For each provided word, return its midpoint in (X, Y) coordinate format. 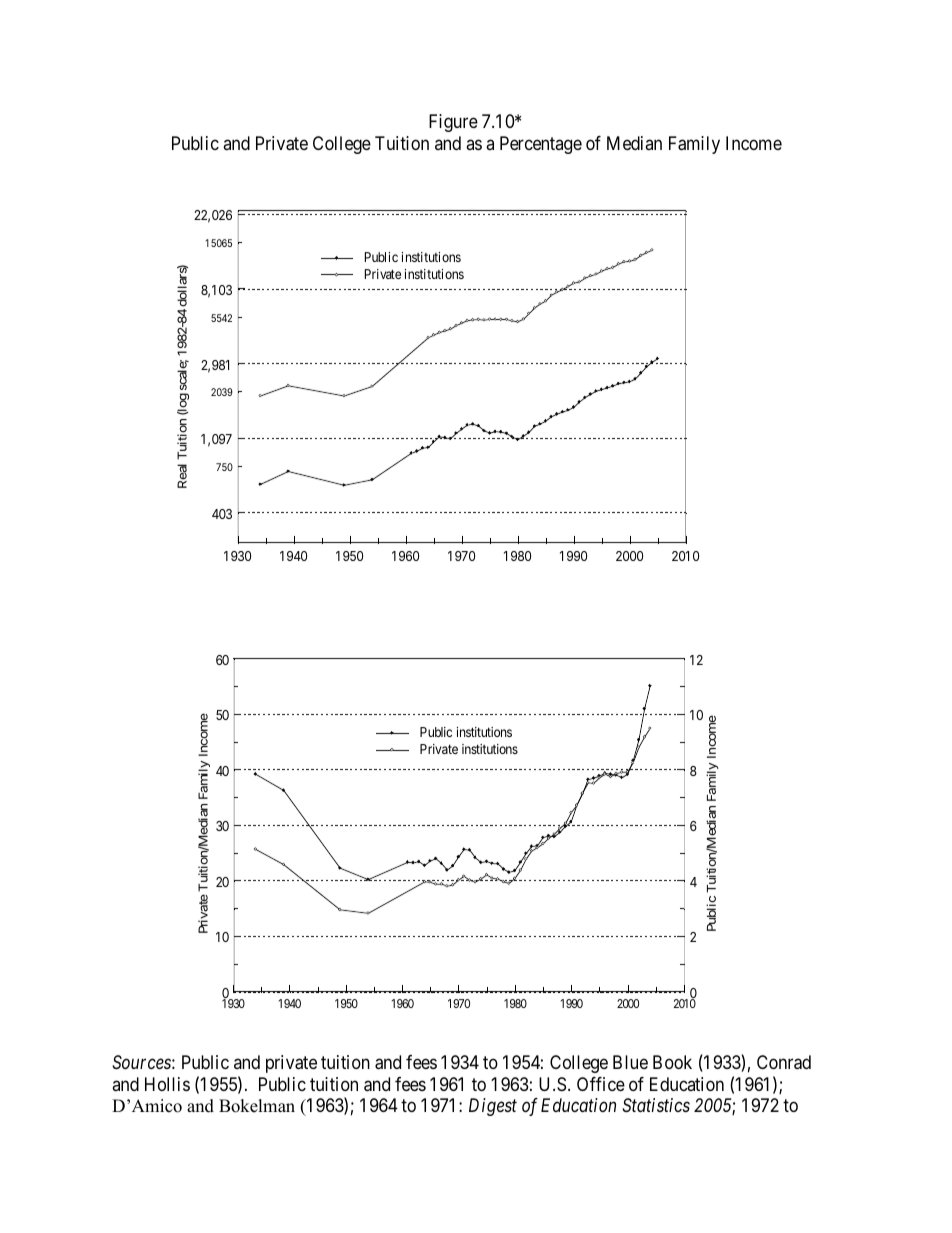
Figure (453, 123)
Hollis (167, 1084)
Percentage (541, 145)
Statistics (656, 1105)
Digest (493, 1107)
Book (672, 1062)
